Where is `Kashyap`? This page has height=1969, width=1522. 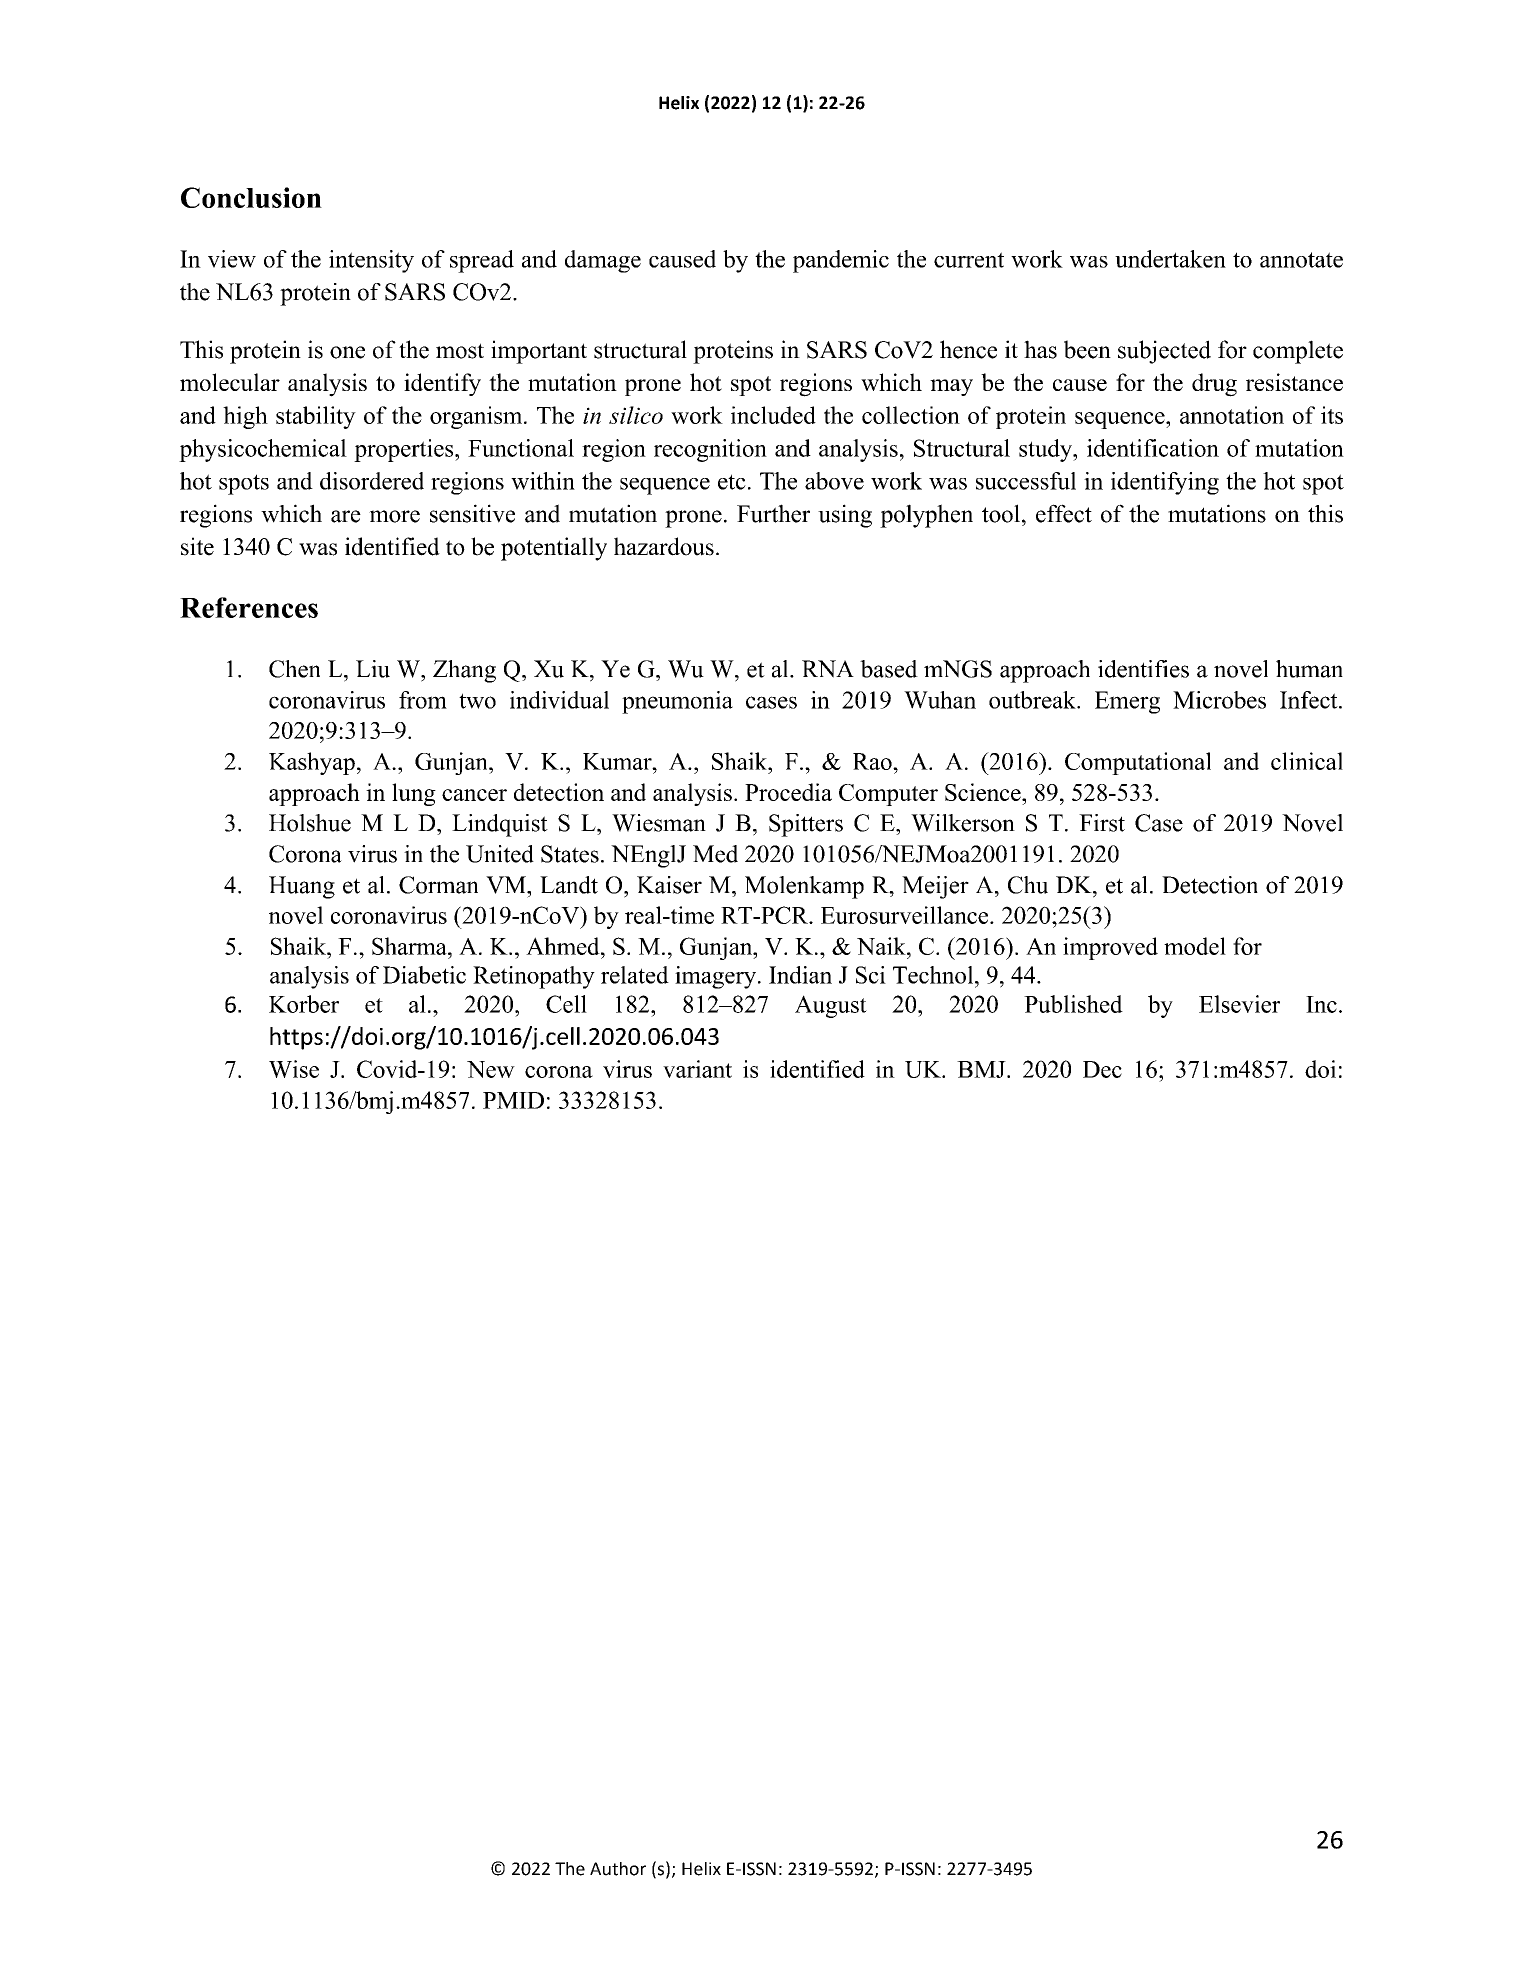
Kashyap is located at coordinates (312, 763).
